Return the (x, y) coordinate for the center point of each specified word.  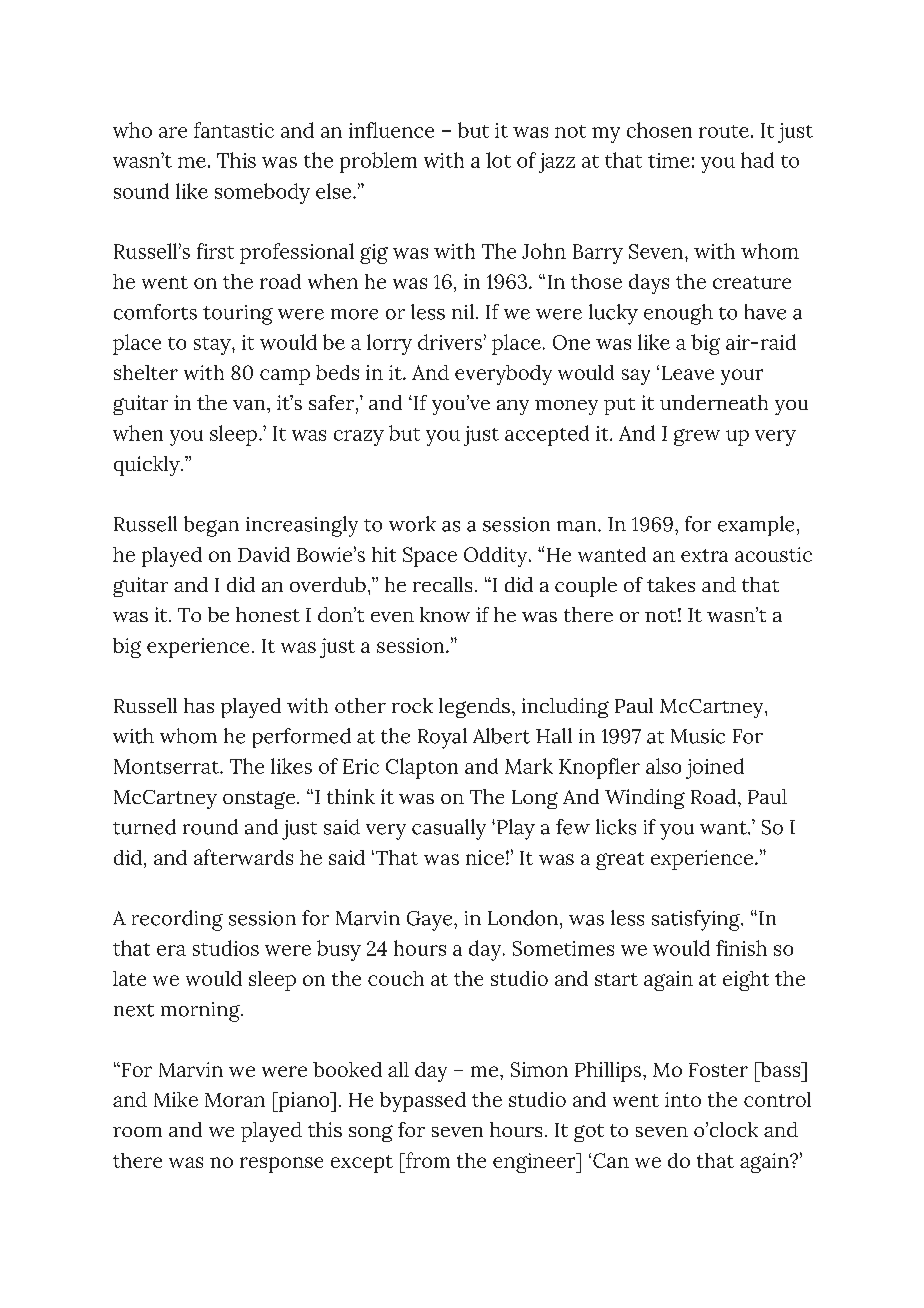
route (724, 131)
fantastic (234, 130)
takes (671, 584)
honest (268, 614)
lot (498, 160)
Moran (235, 1100)
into (683, 1099)
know (445, 614)
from (427, 1160)
